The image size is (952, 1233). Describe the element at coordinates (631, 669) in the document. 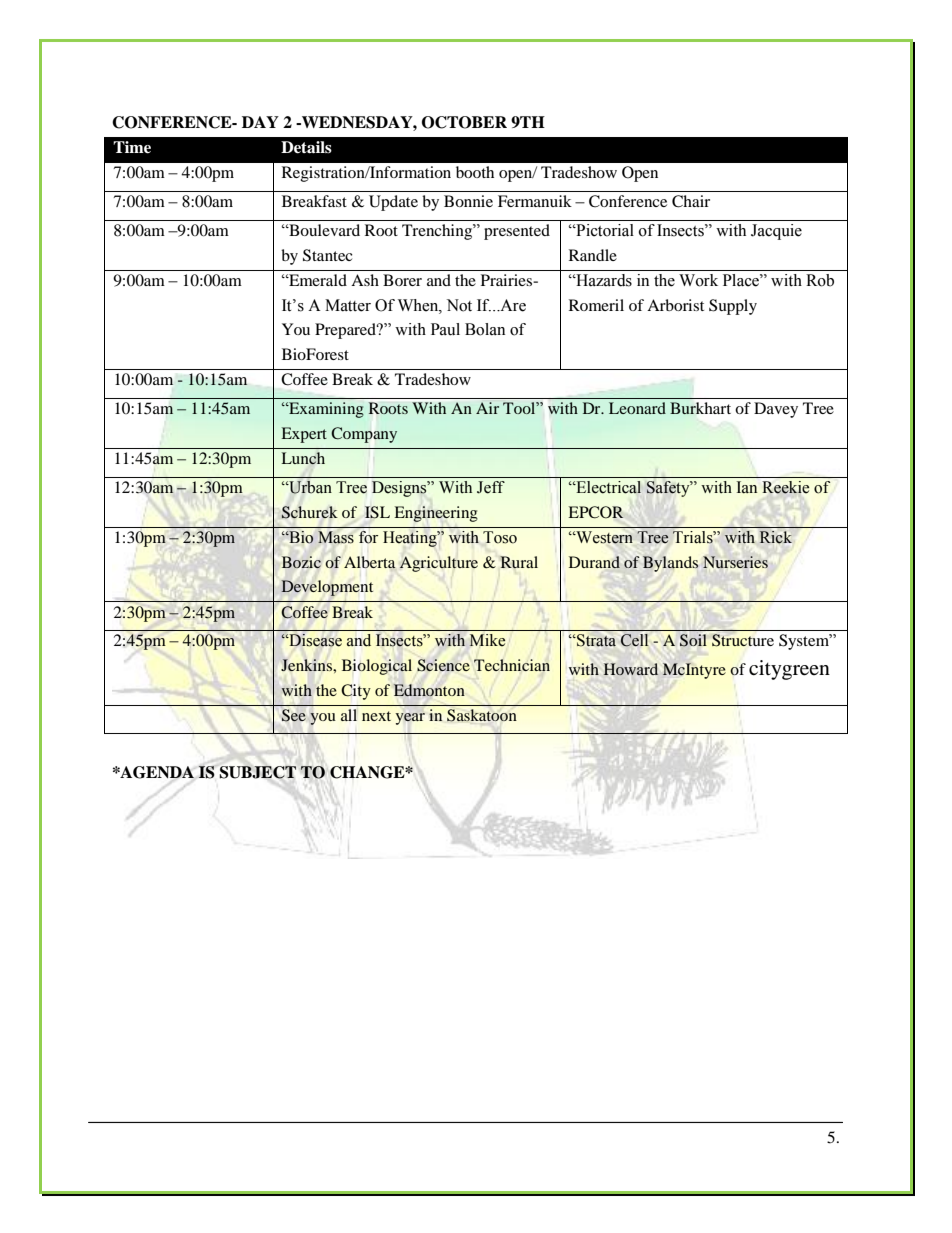

I see `Howard` at that location.
